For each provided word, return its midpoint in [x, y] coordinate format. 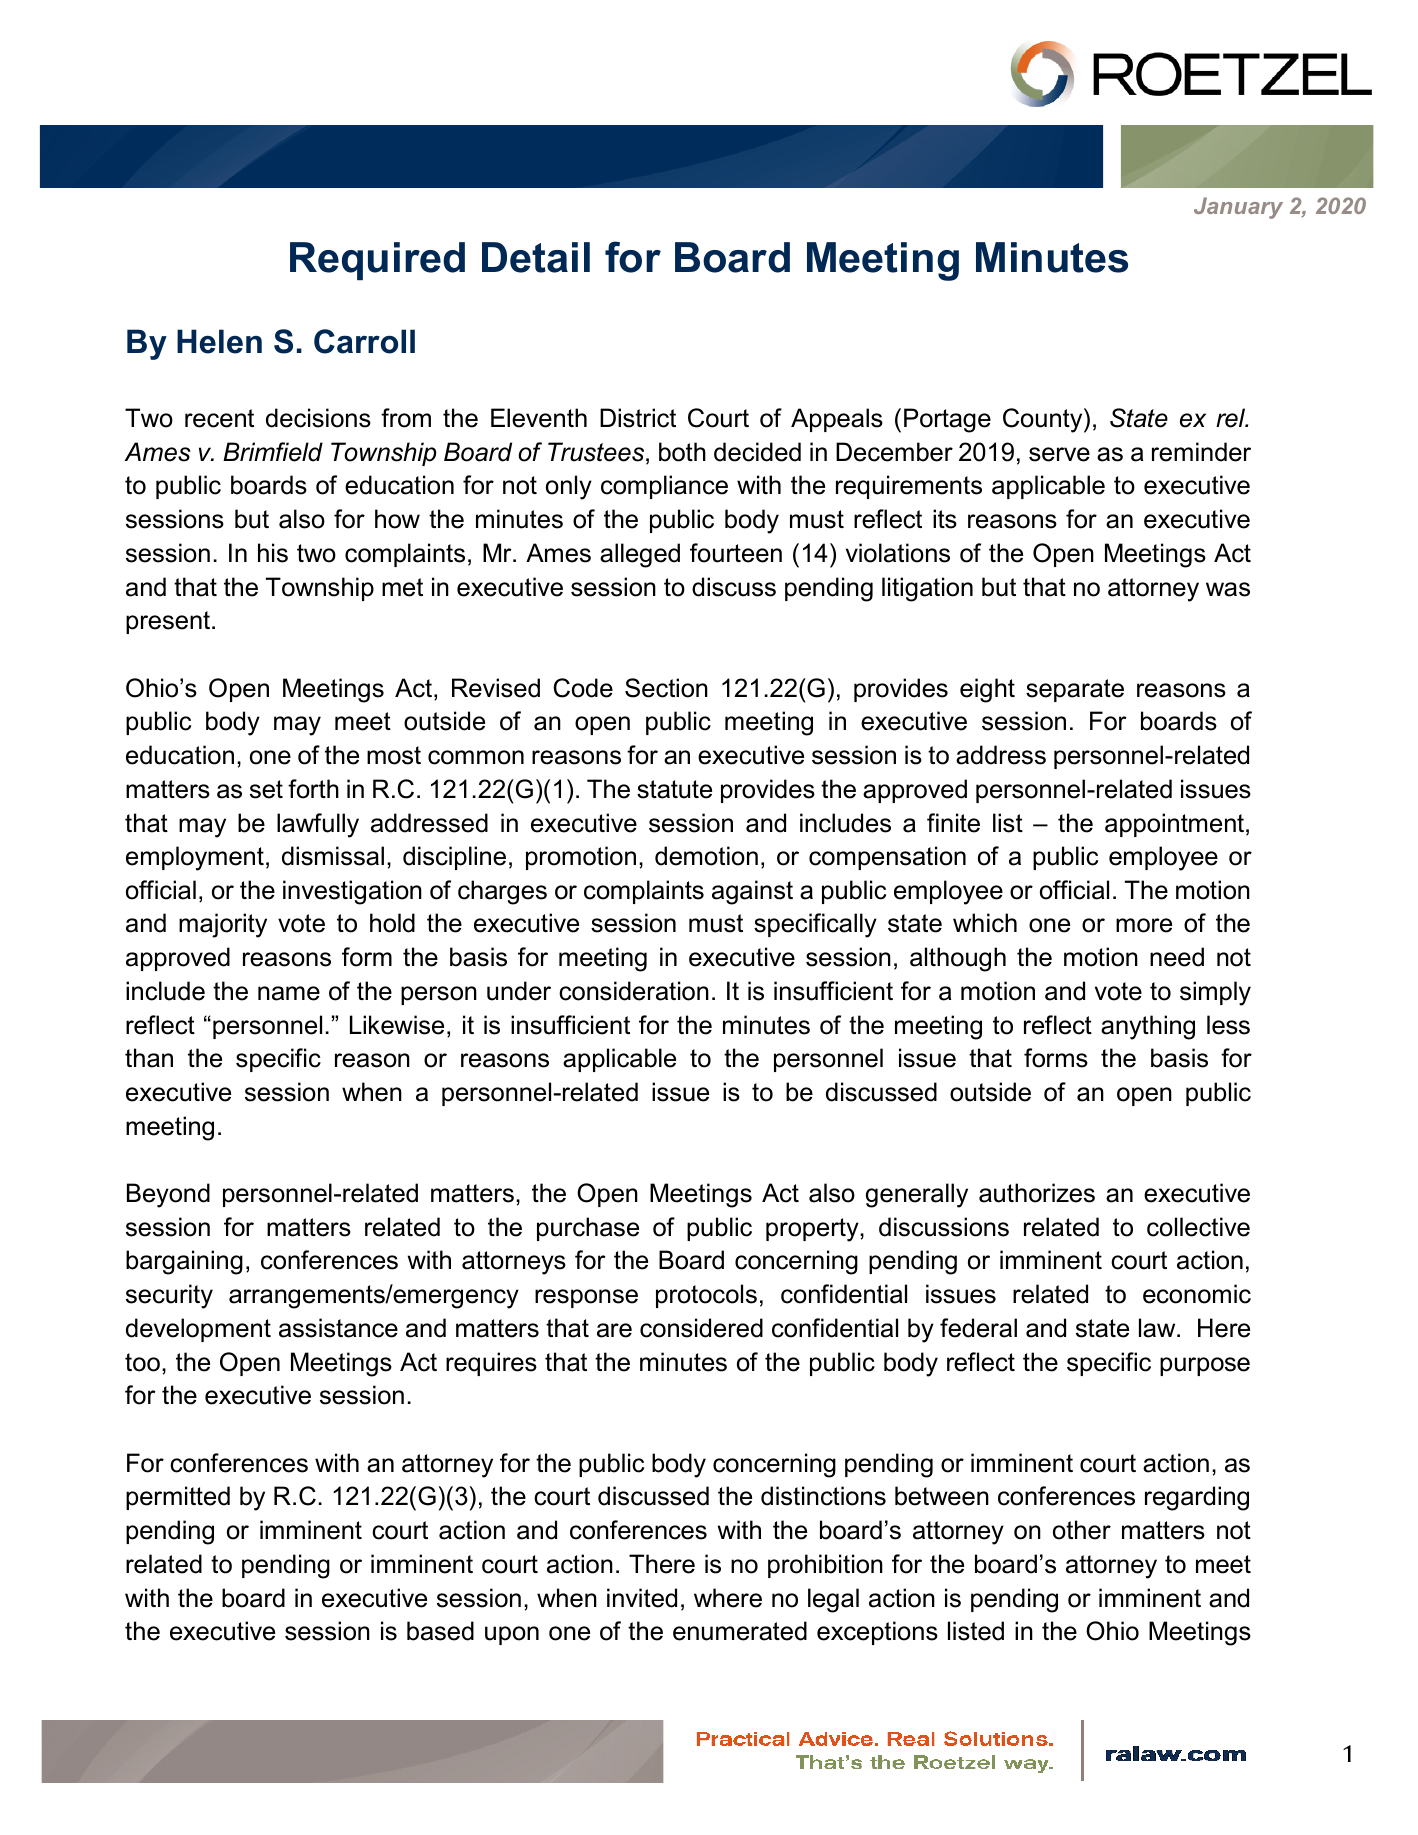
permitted [178, 1498]
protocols [706, 1296]
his [273, 553]
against [752, 892]
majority [223, 925]
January [1238, 208]
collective [1198, 1227]
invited [642, 1598]
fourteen [736, 553]
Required [377, 261]
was [1228, 589]
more [1144, 925]
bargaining [184, 1262]
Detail [536, 257]
